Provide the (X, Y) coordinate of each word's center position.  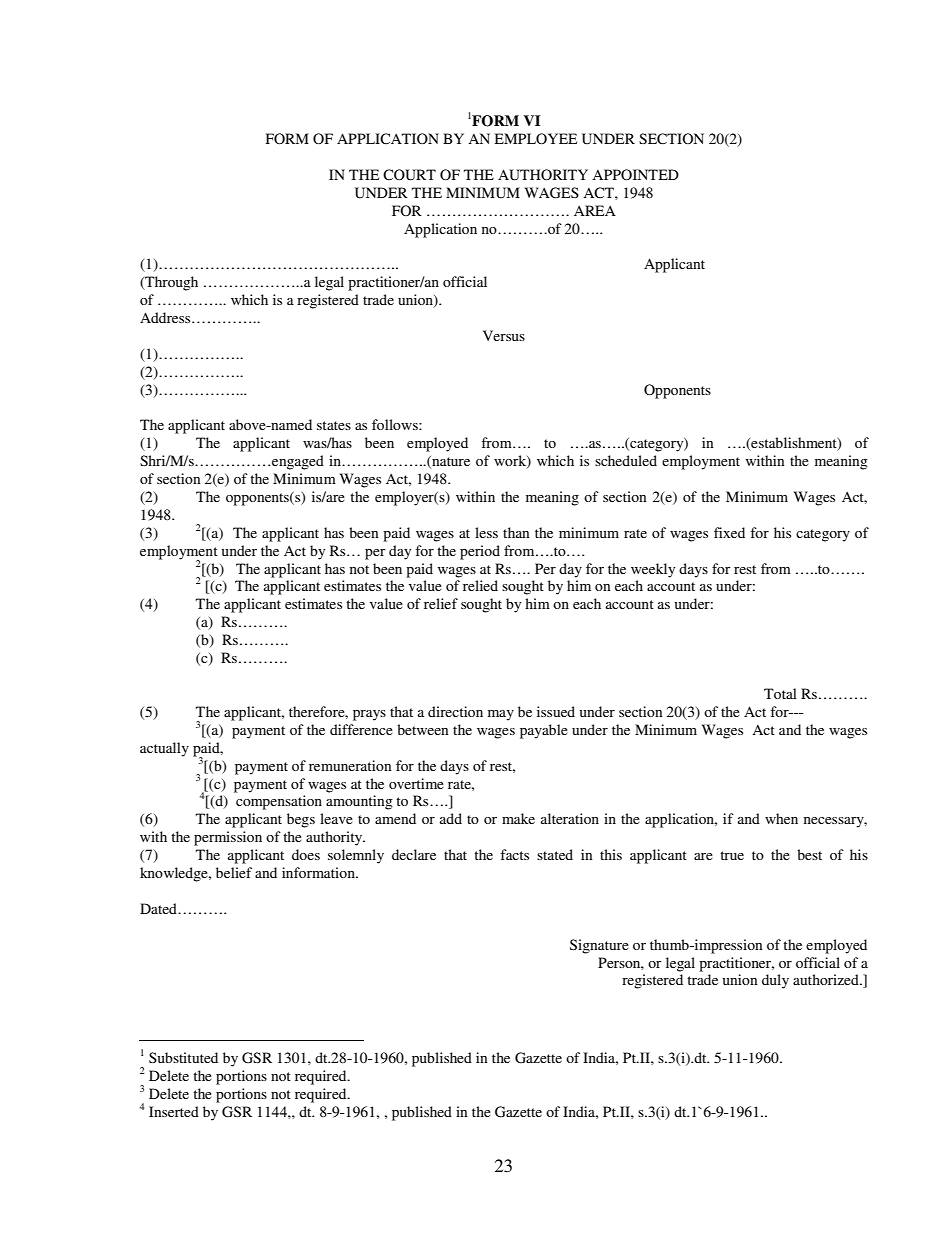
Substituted (183, 1057)
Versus (504, 335)
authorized (827, 979)
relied (480, 585)
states (334, 425)
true (732, 855)
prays (369, 715)
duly (775, 981)
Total (780, 693)
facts (514, 854)
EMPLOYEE (536, 139)
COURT (409, 175)
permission (228, 838)
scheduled (626, 460)
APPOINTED (635, 175)
